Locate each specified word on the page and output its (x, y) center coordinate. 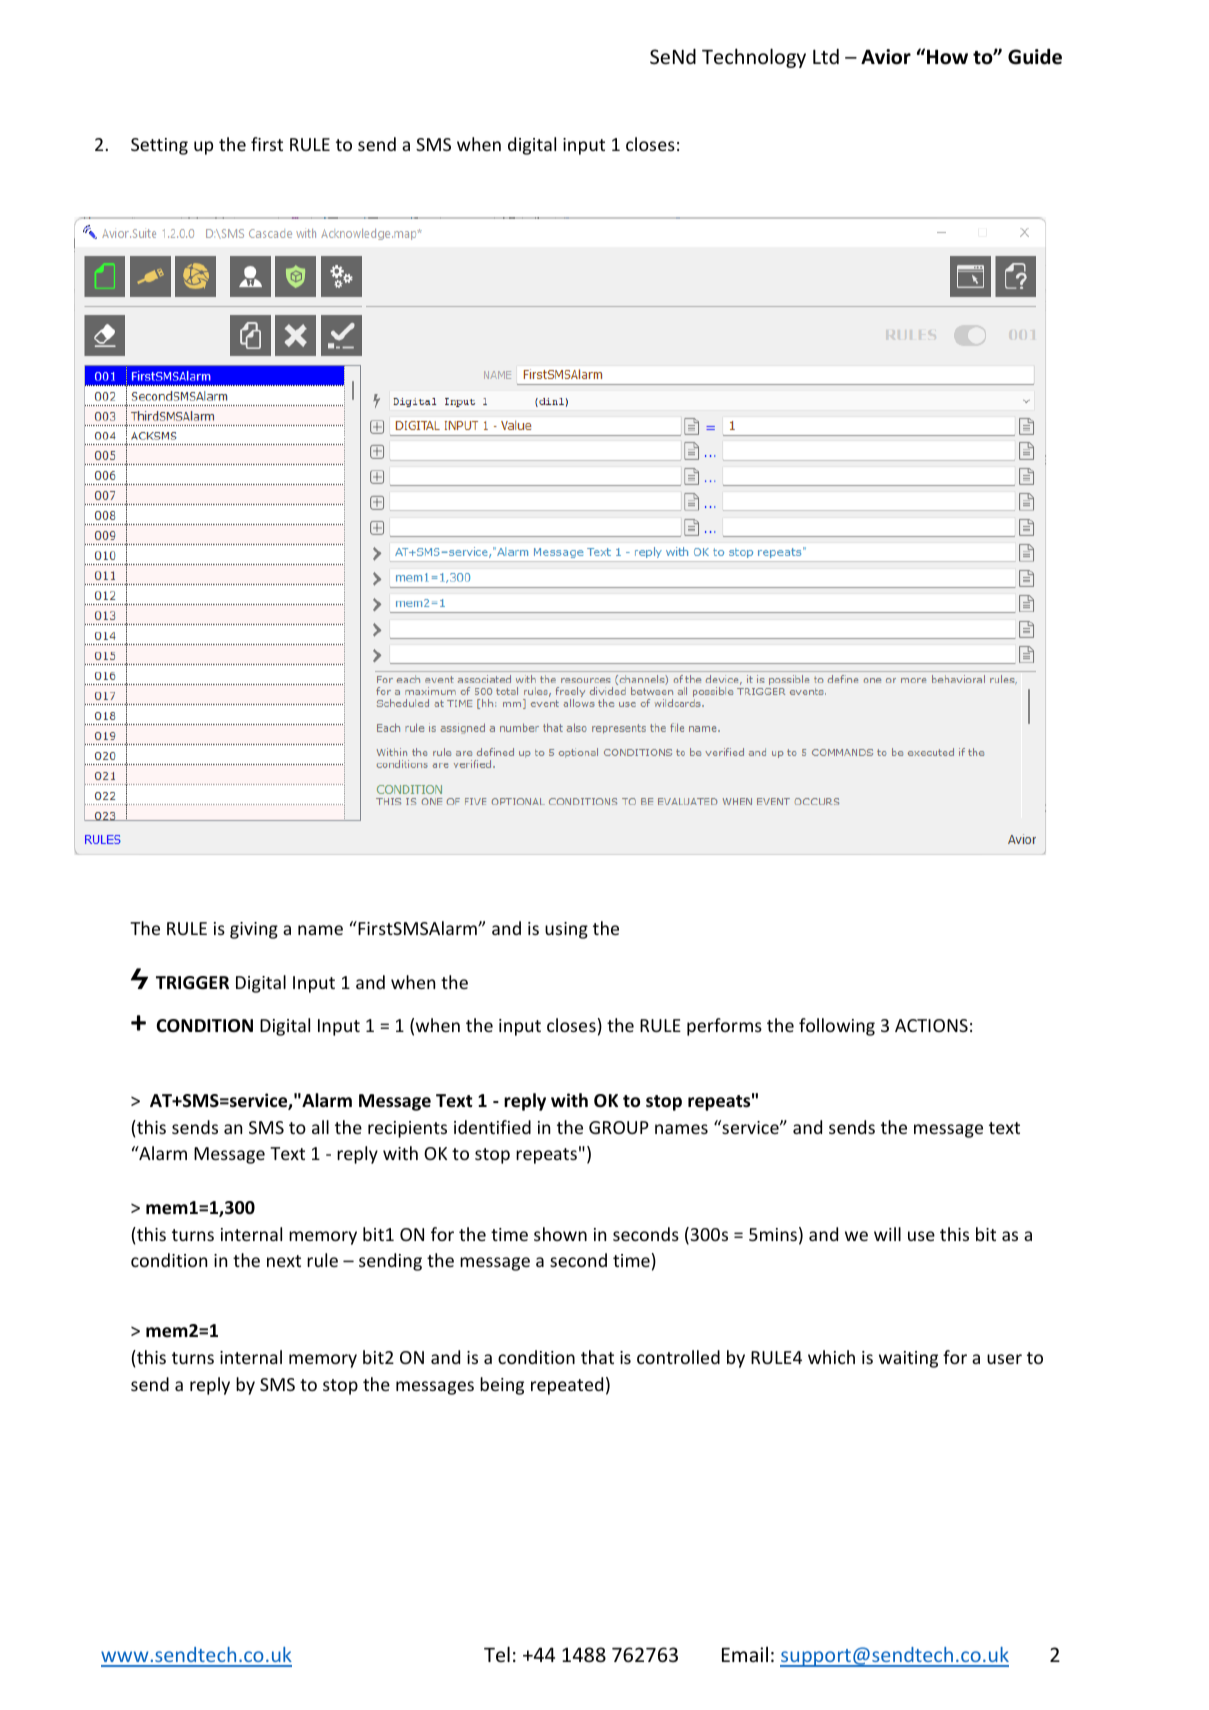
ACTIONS (931, 1025)
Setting (159, 146)
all (320, 1127)
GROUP (619, 1127)
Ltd (826, 56)
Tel (497, 1654)
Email (745, 1654)
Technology (754, 58)
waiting (908, 1359)
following (837, 1027)
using (566, 930)
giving (254, 930)
